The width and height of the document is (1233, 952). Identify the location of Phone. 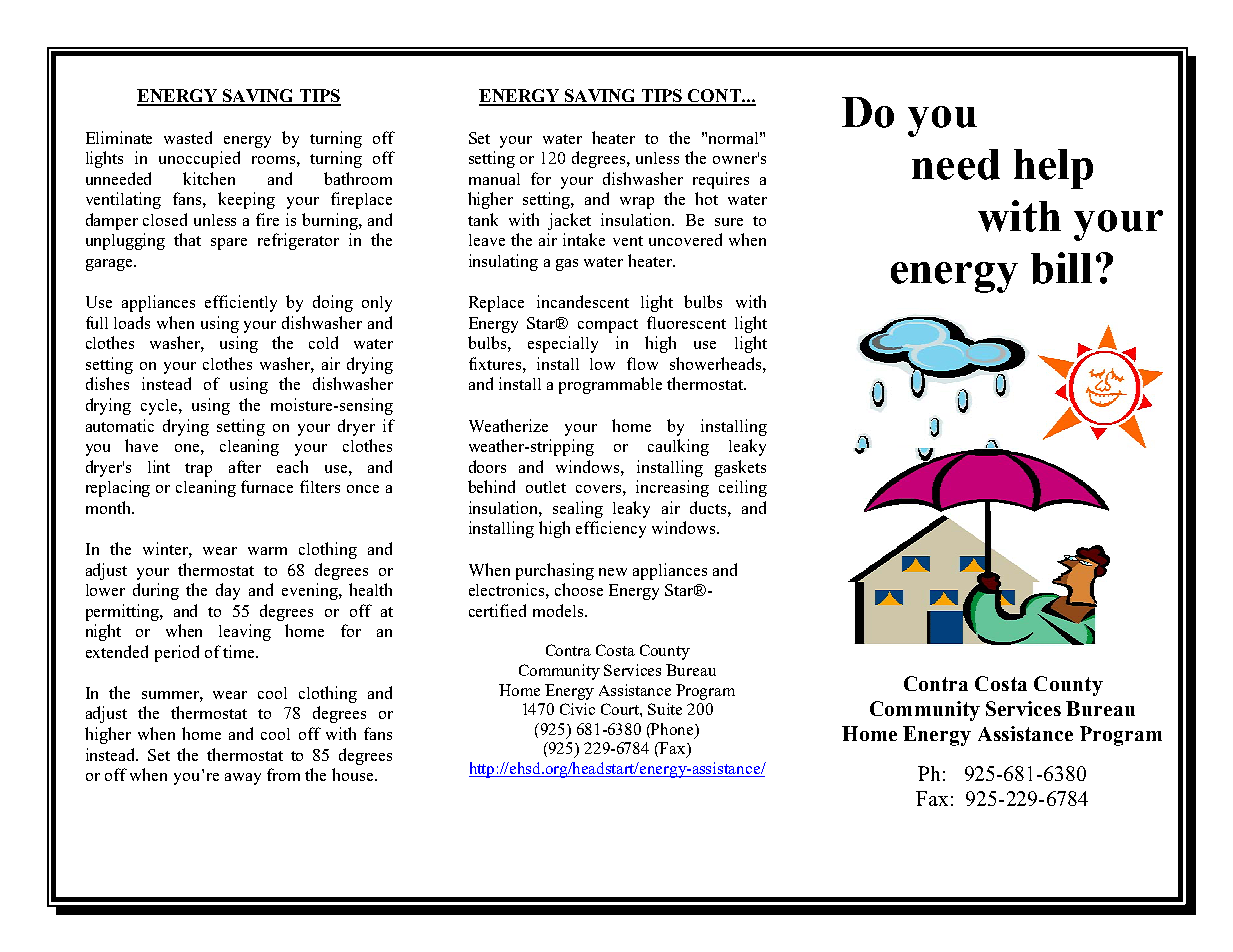
(672, 729).
